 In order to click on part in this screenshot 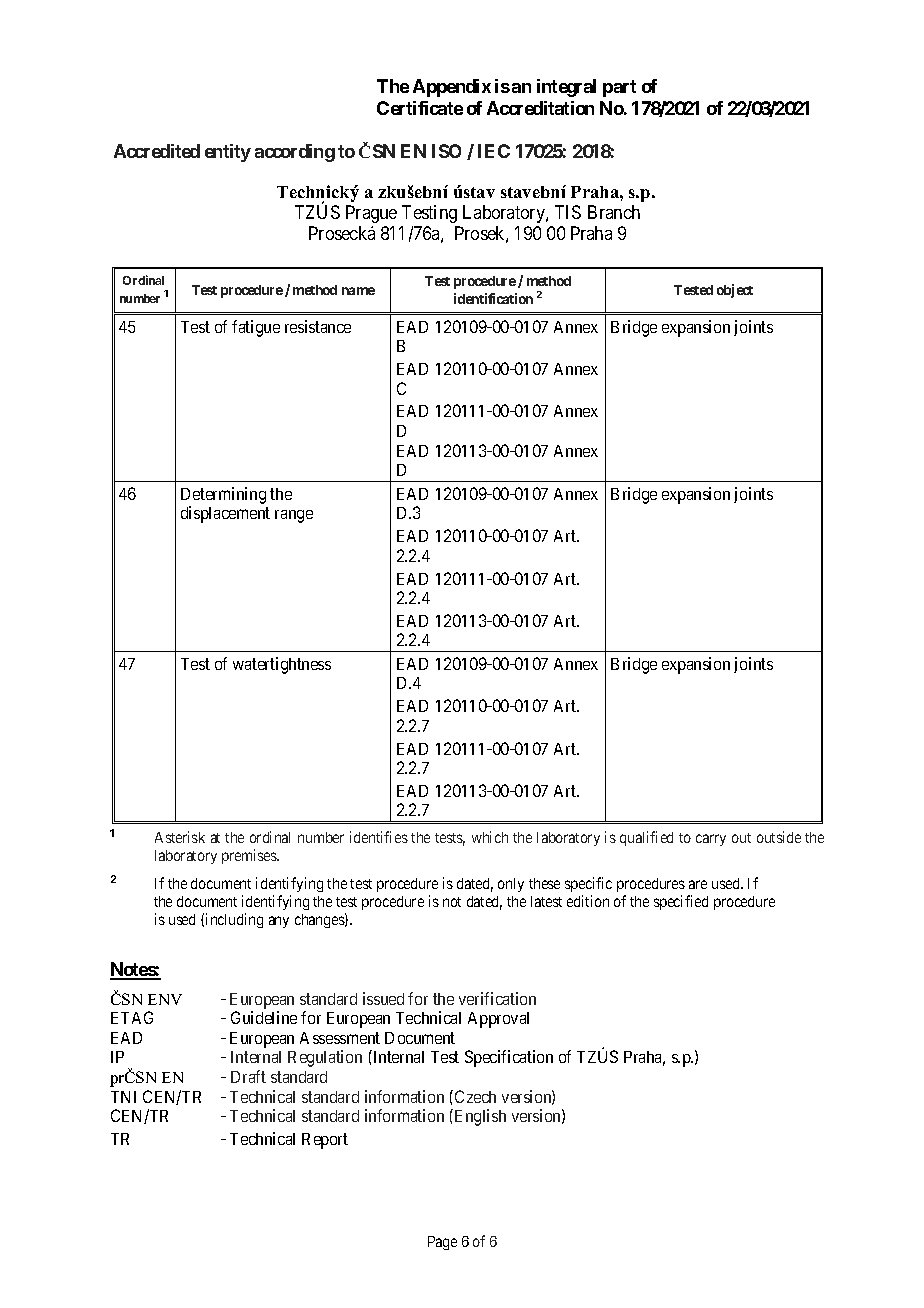, I will do `click(619, 88)`.
